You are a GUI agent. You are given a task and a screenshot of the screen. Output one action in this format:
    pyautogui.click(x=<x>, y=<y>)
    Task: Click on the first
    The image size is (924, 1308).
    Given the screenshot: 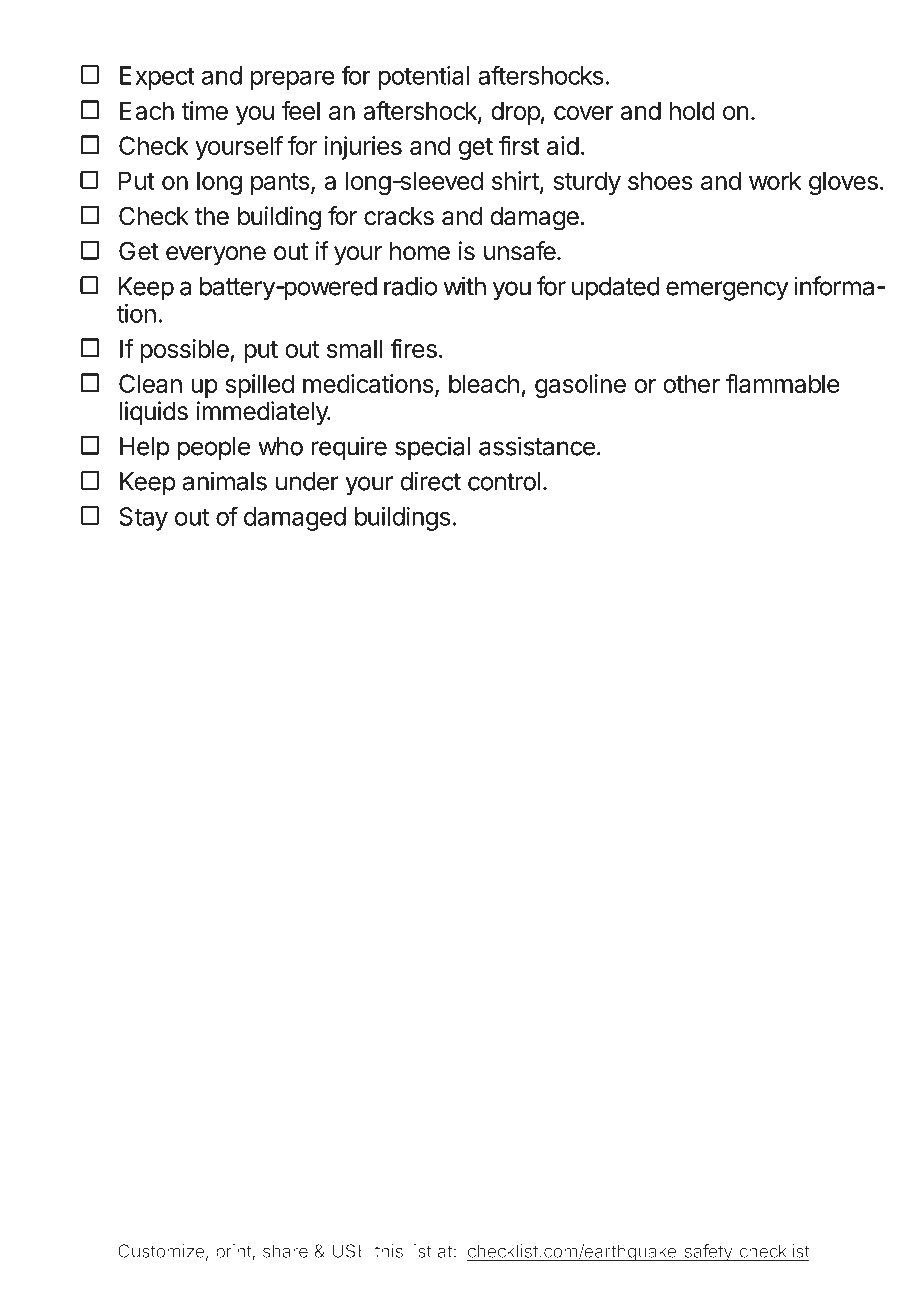 What is the action you would take?
    pyautogui.click(x=519, y=145)
